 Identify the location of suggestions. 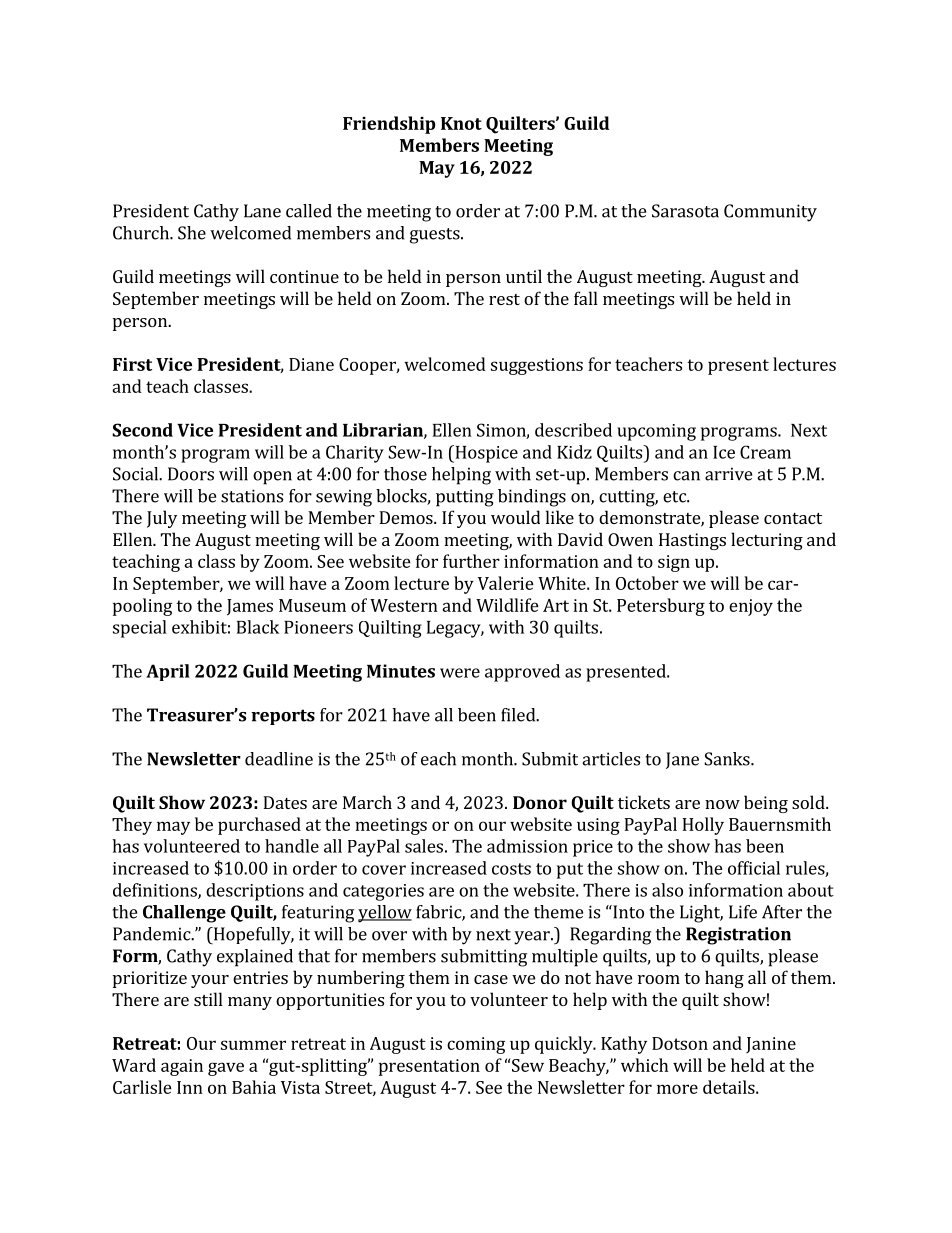
(537, 366).
